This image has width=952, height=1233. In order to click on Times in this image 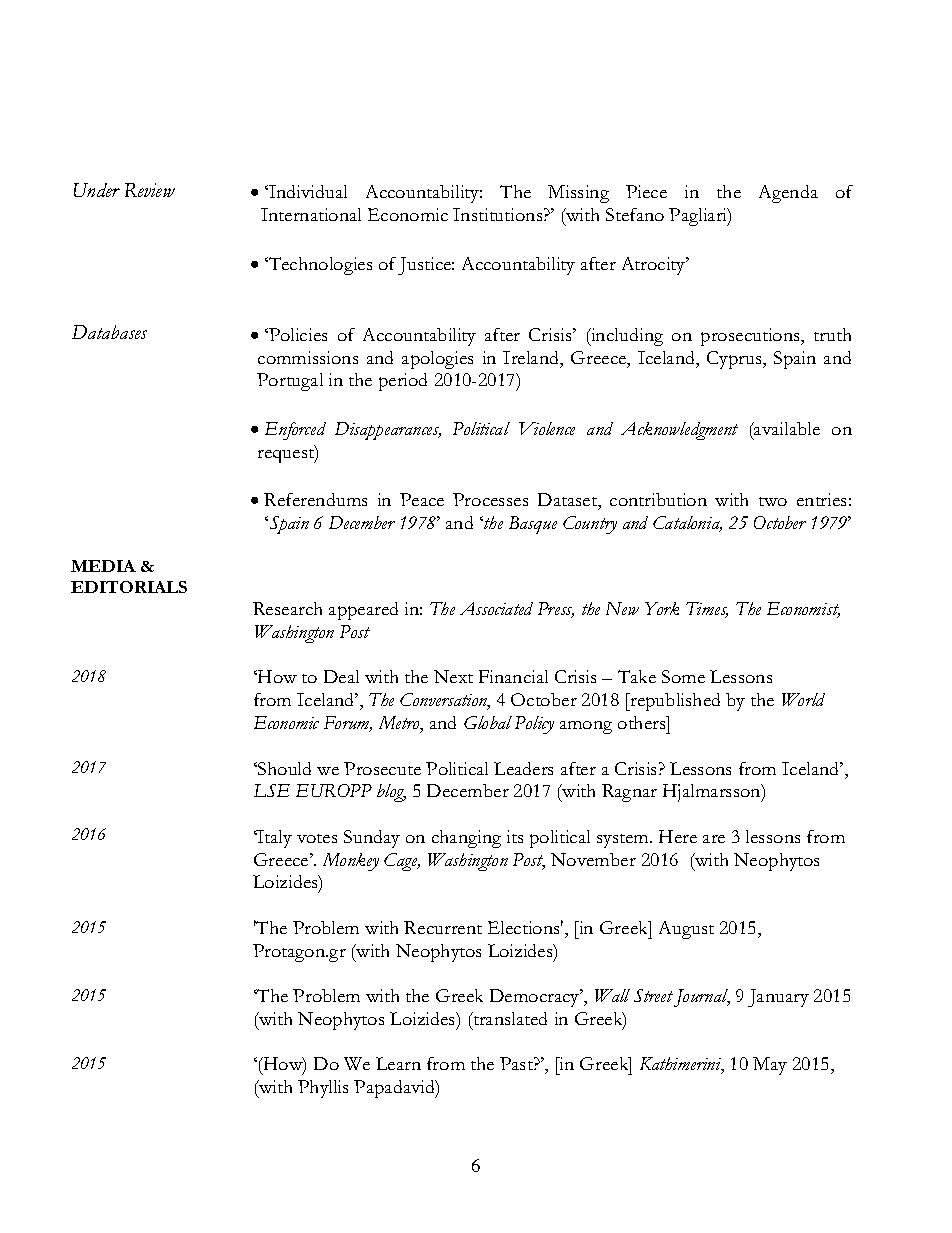, I will do `click(707, 610)`.
